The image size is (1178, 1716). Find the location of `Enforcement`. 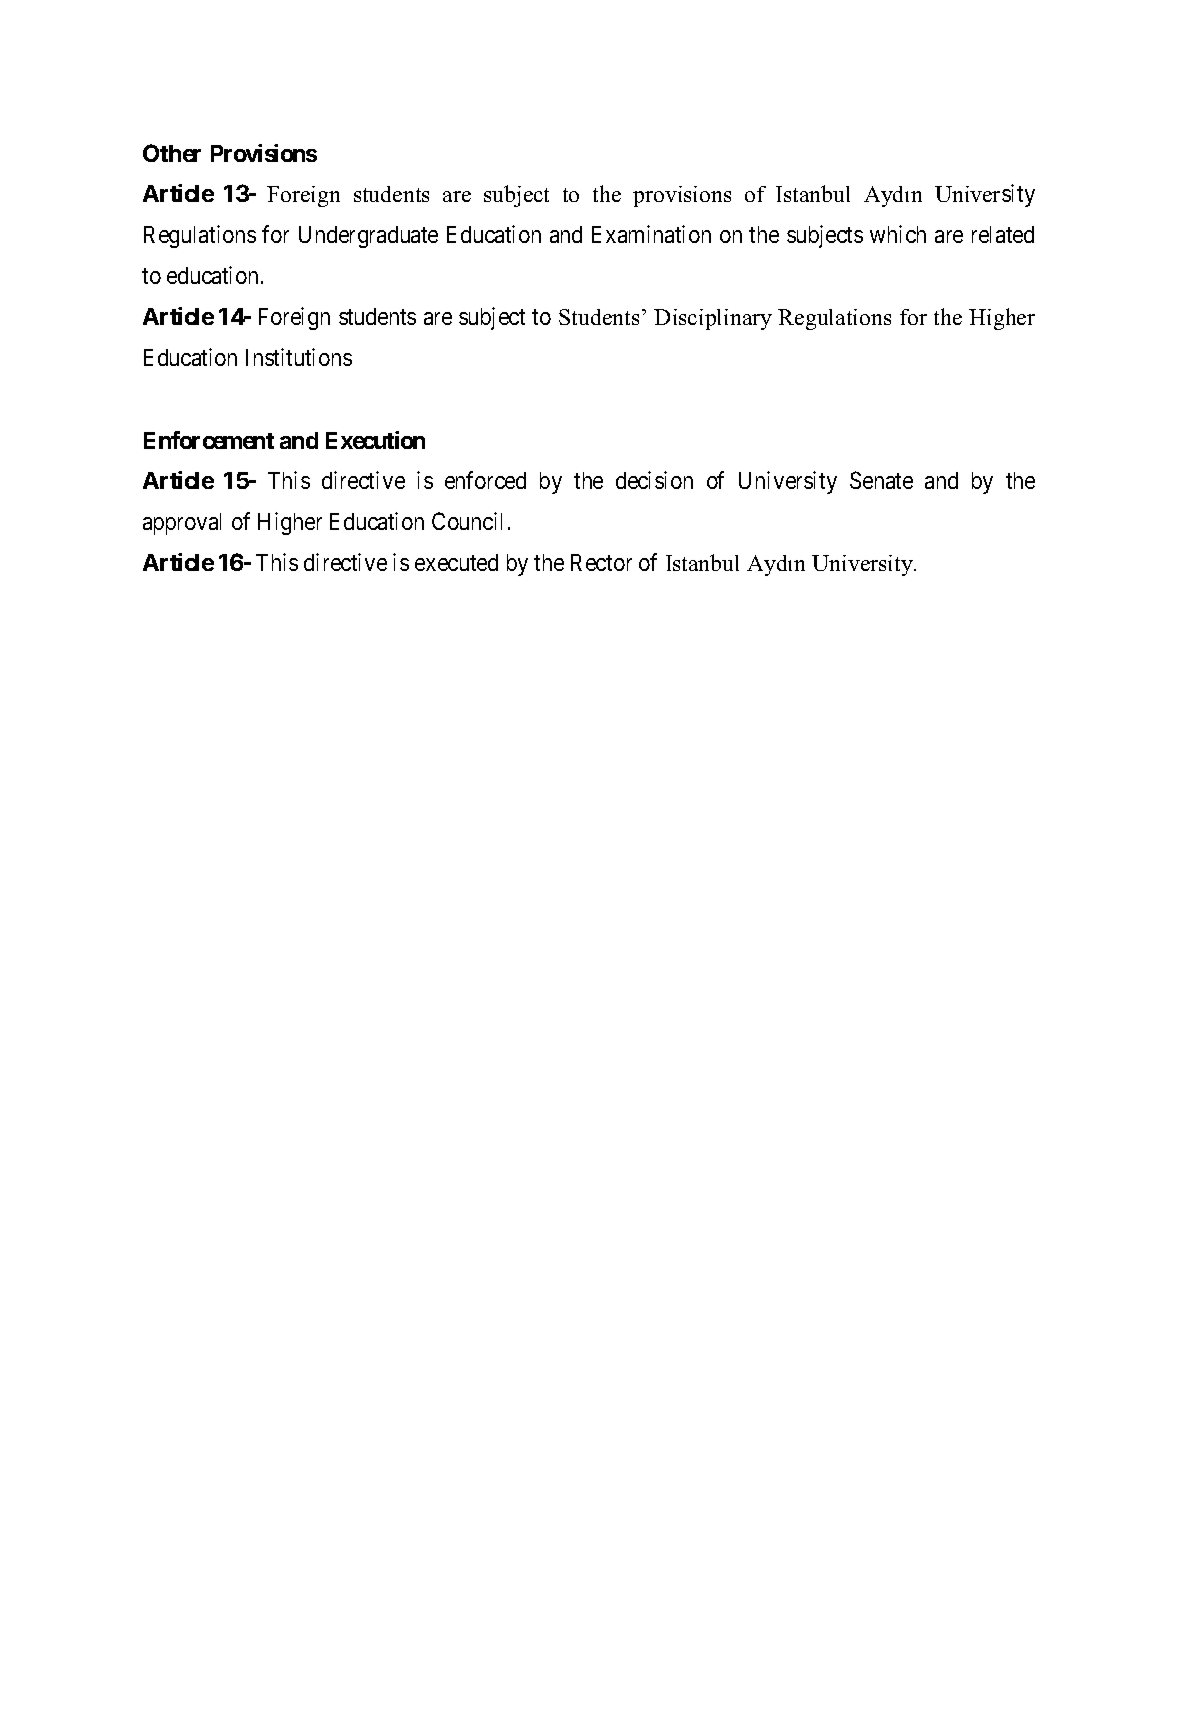

Enforcement is located at coordinates (209, 440).
